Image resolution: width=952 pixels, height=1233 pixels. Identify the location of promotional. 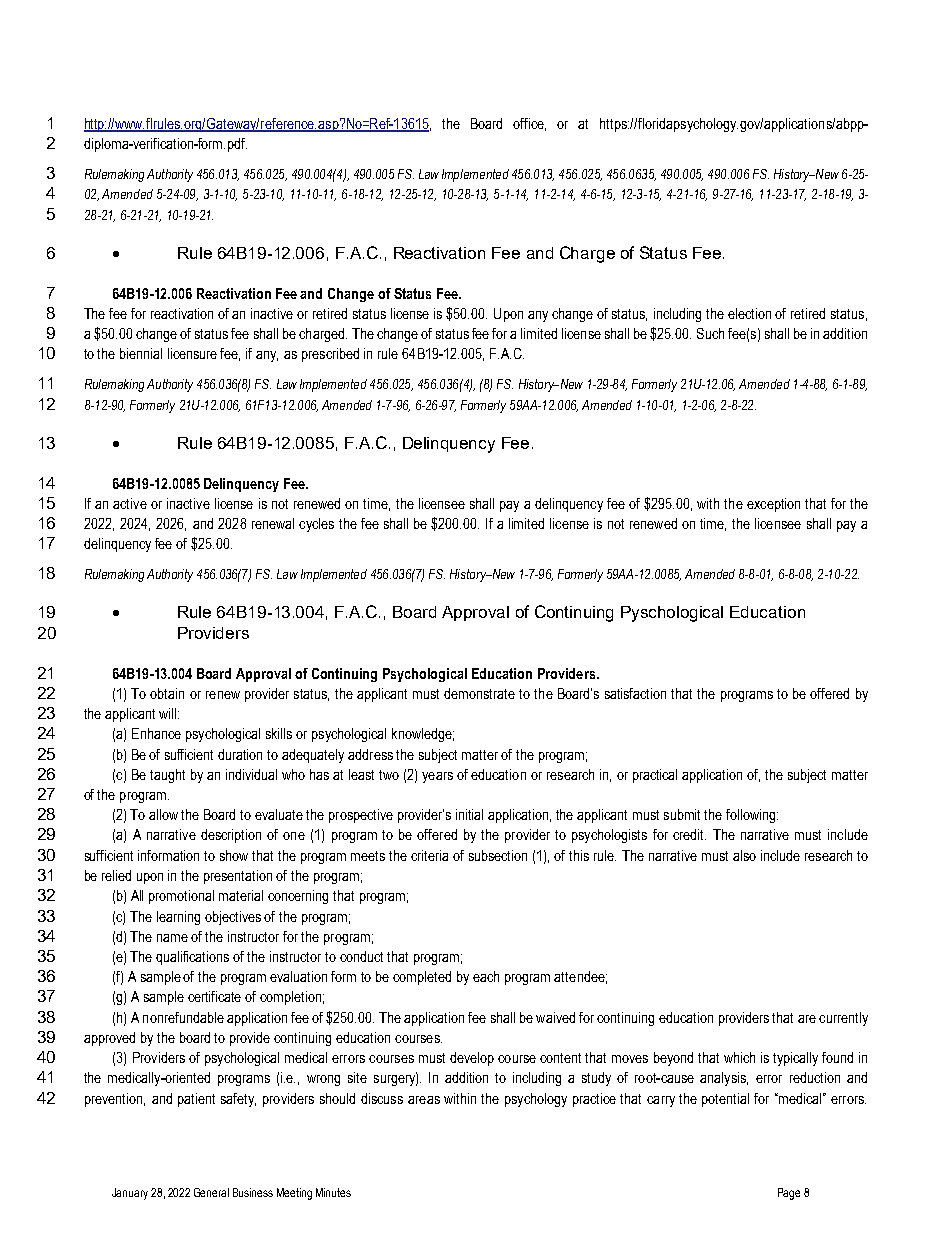
(181, 897).
